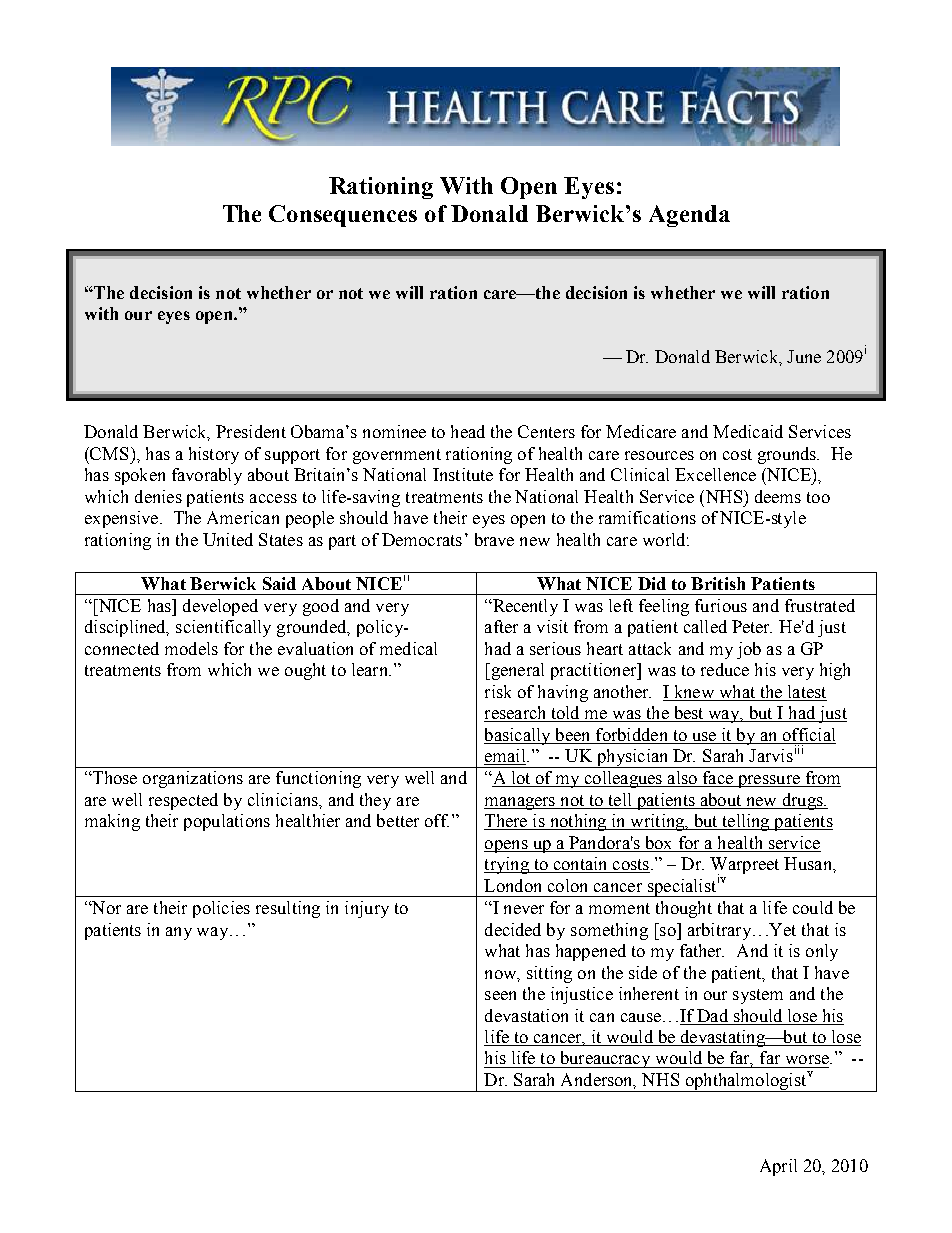 The width and height of the screenshot is (952, 1233). Describe the element at coordinates (513, 929) in the screenshot. I see `decided` at that location.
